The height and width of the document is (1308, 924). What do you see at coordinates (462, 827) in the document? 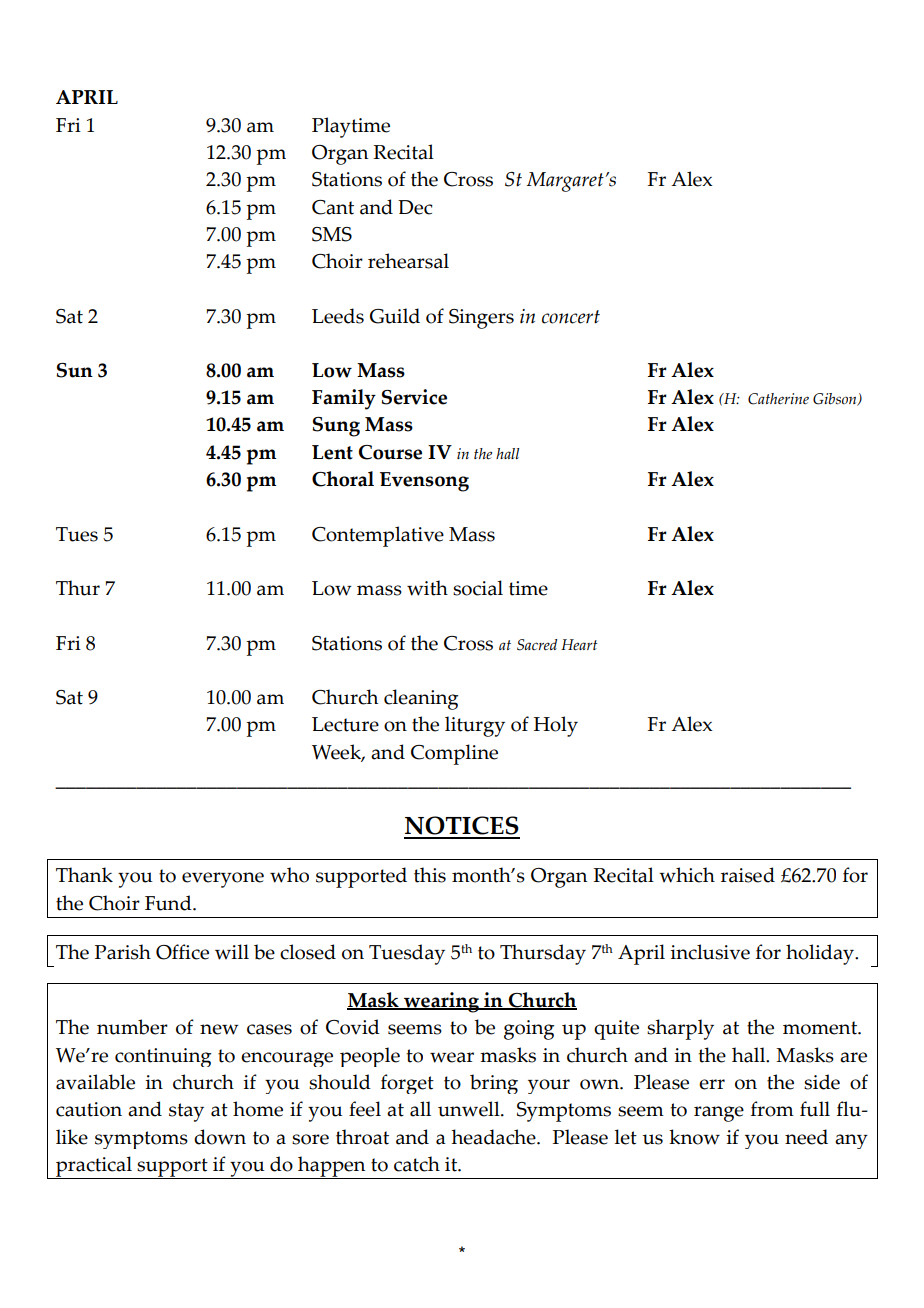
I see `NOTICES` at bounding box center [462, 827].
